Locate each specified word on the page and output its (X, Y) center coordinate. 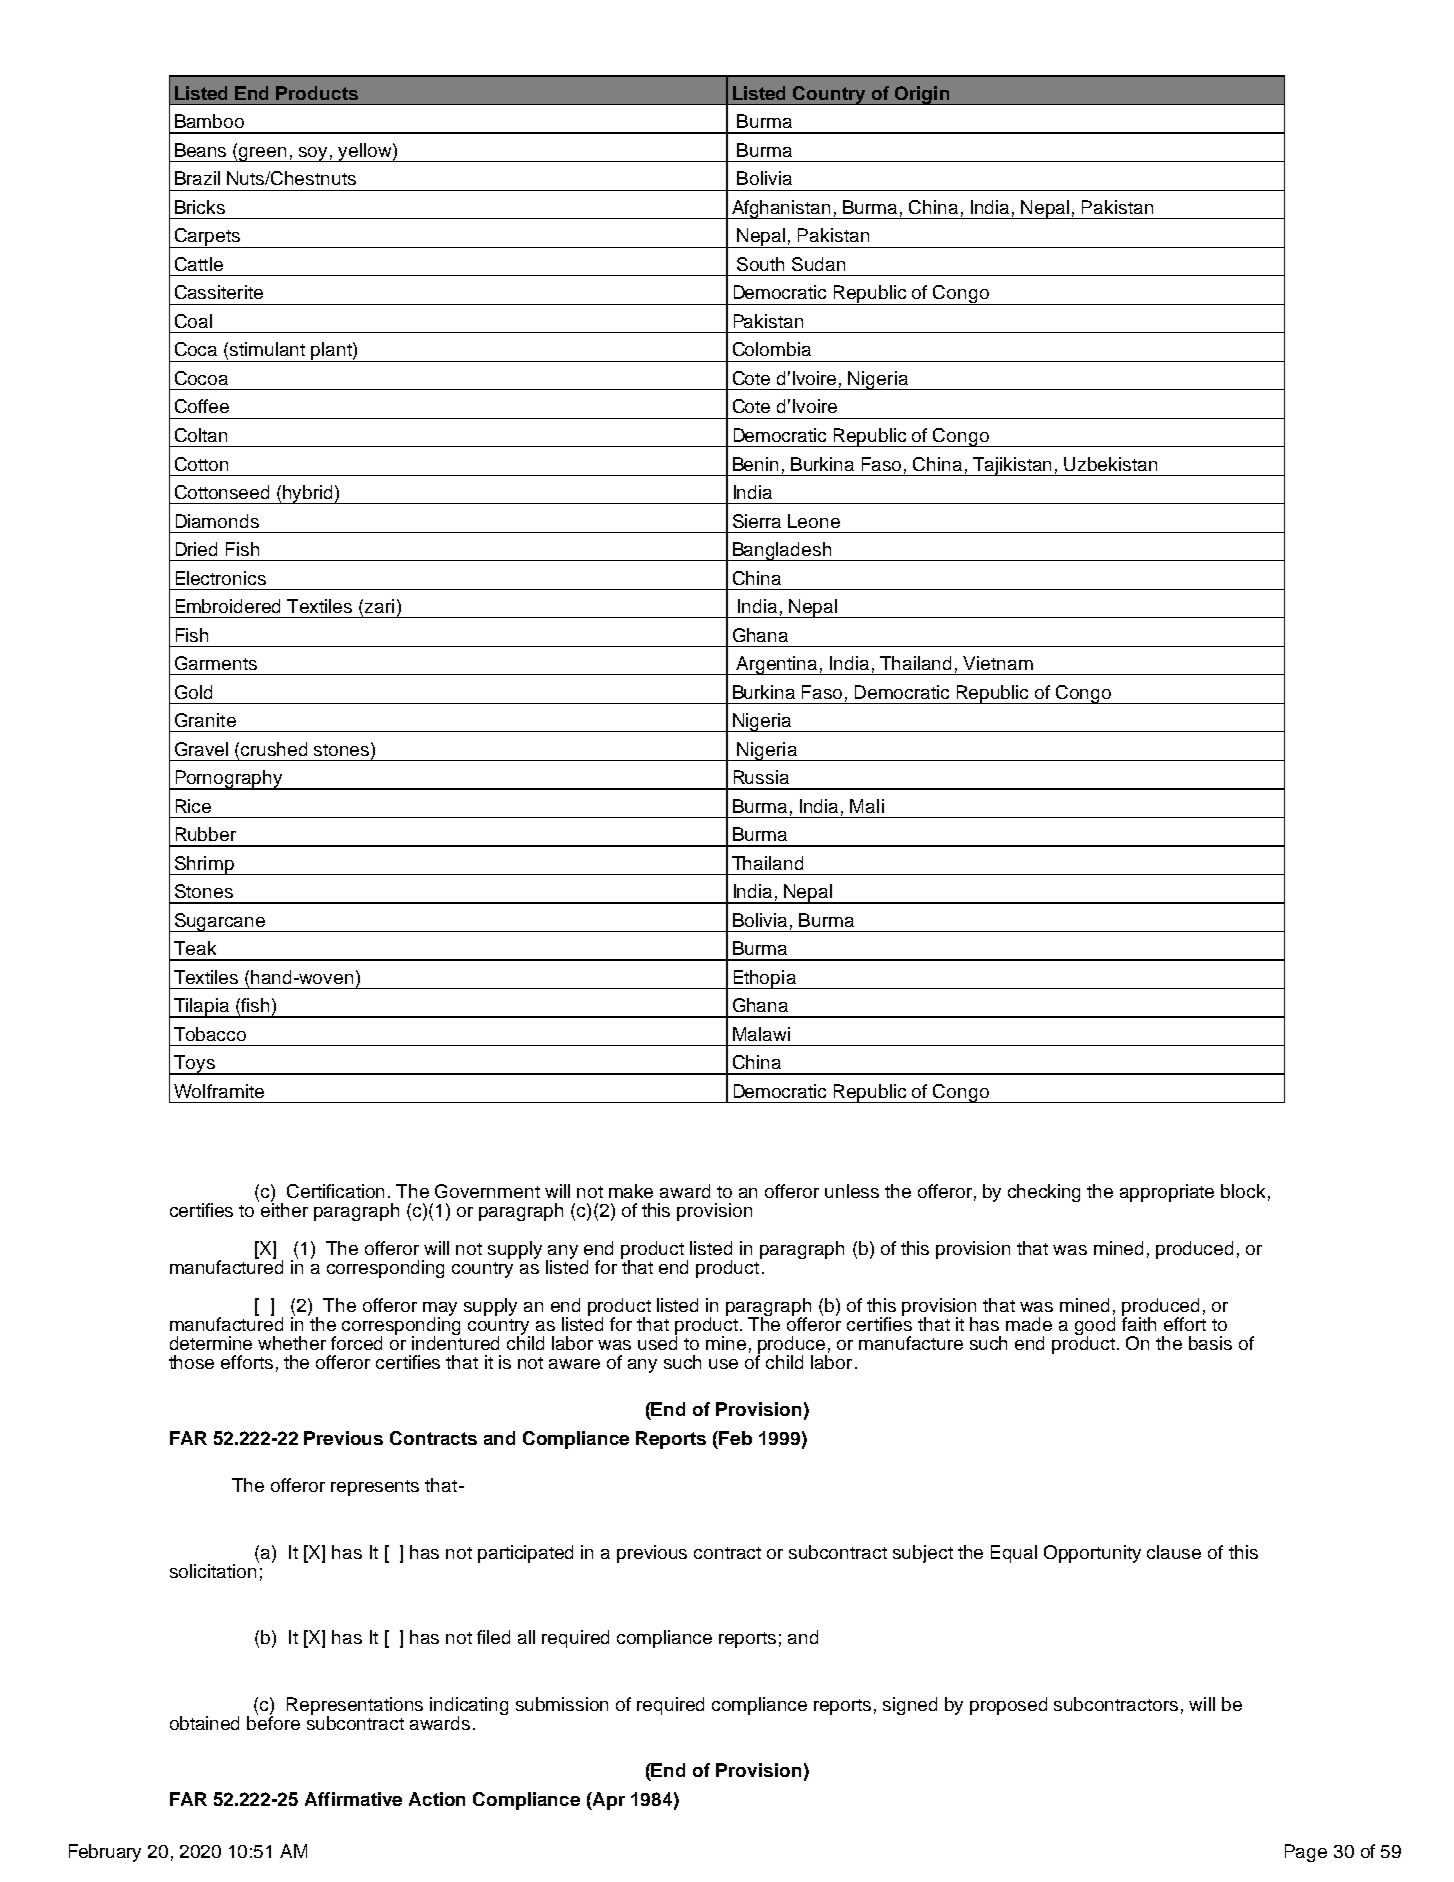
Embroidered (228, 606)
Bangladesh (782, 551)
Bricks (200, 207)
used (657, 1342)
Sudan (818, 264)
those (191, 1362)
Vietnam (998, 663)
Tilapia (202, 1008)
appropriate (1167, 1193)
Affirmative (353, 1799)
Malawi (761, 1034)
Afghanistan (781, 209)
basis (1210, 1343)
